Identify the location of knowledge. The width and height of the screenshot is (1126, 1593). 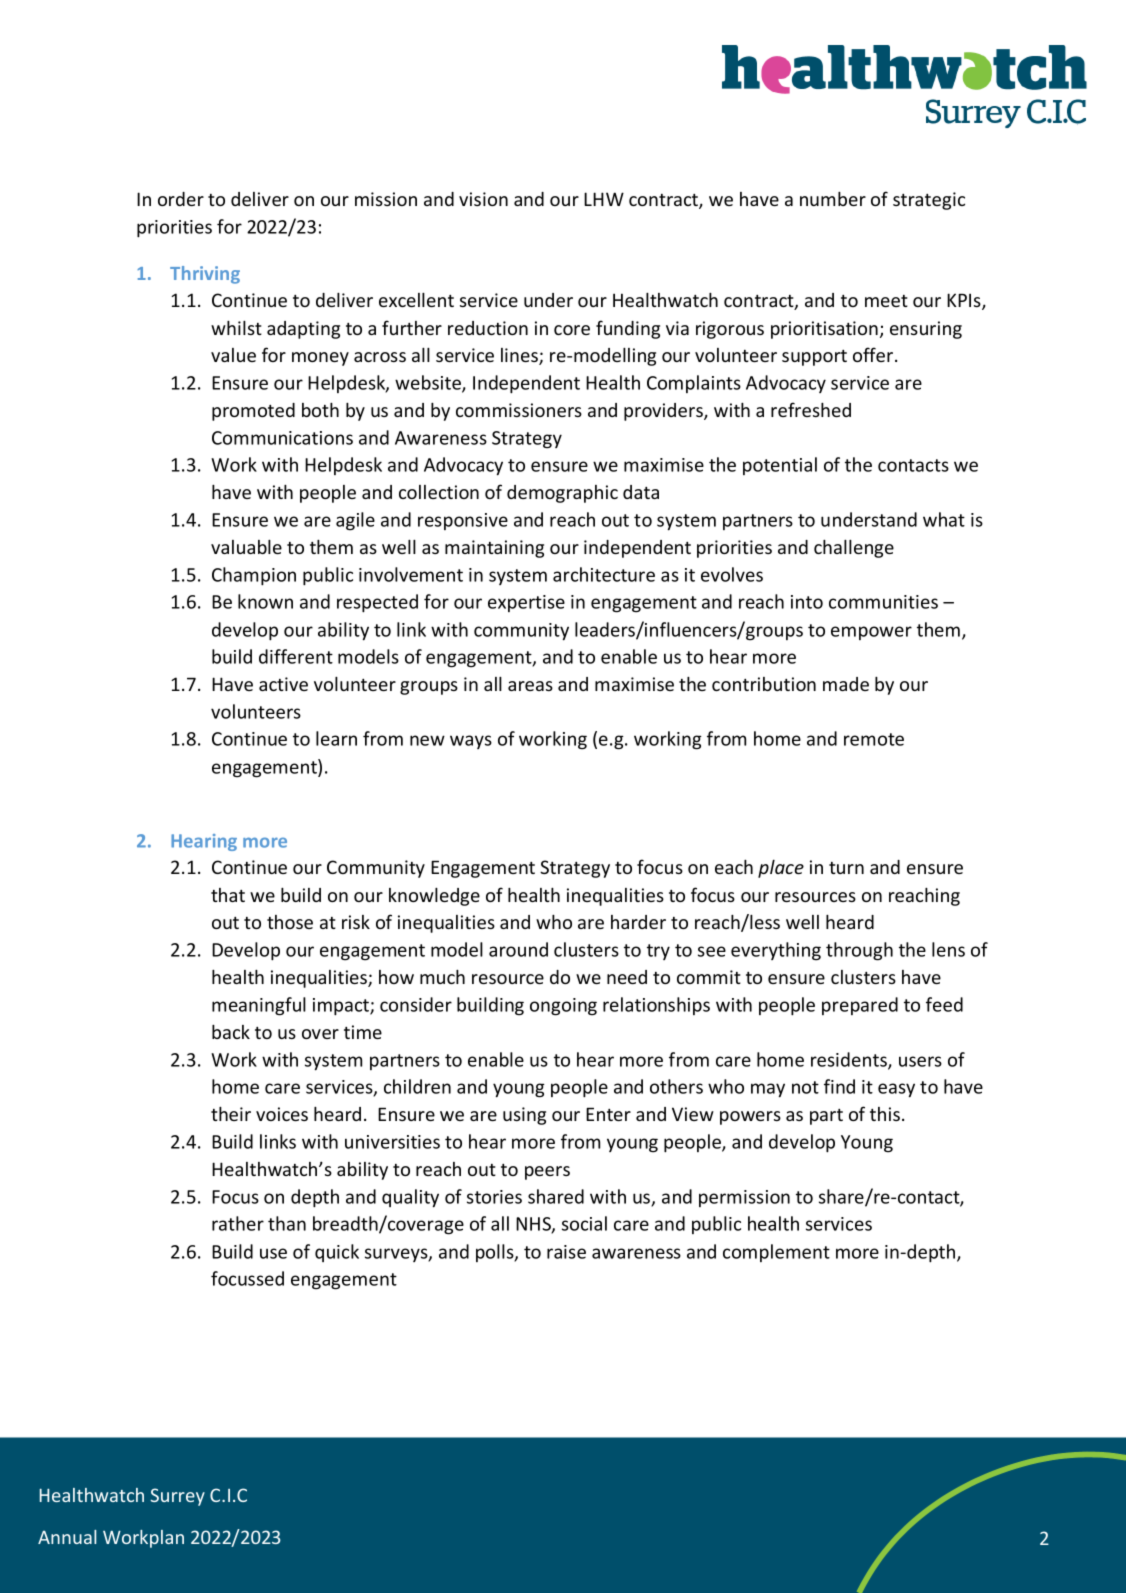
(434, 897).
